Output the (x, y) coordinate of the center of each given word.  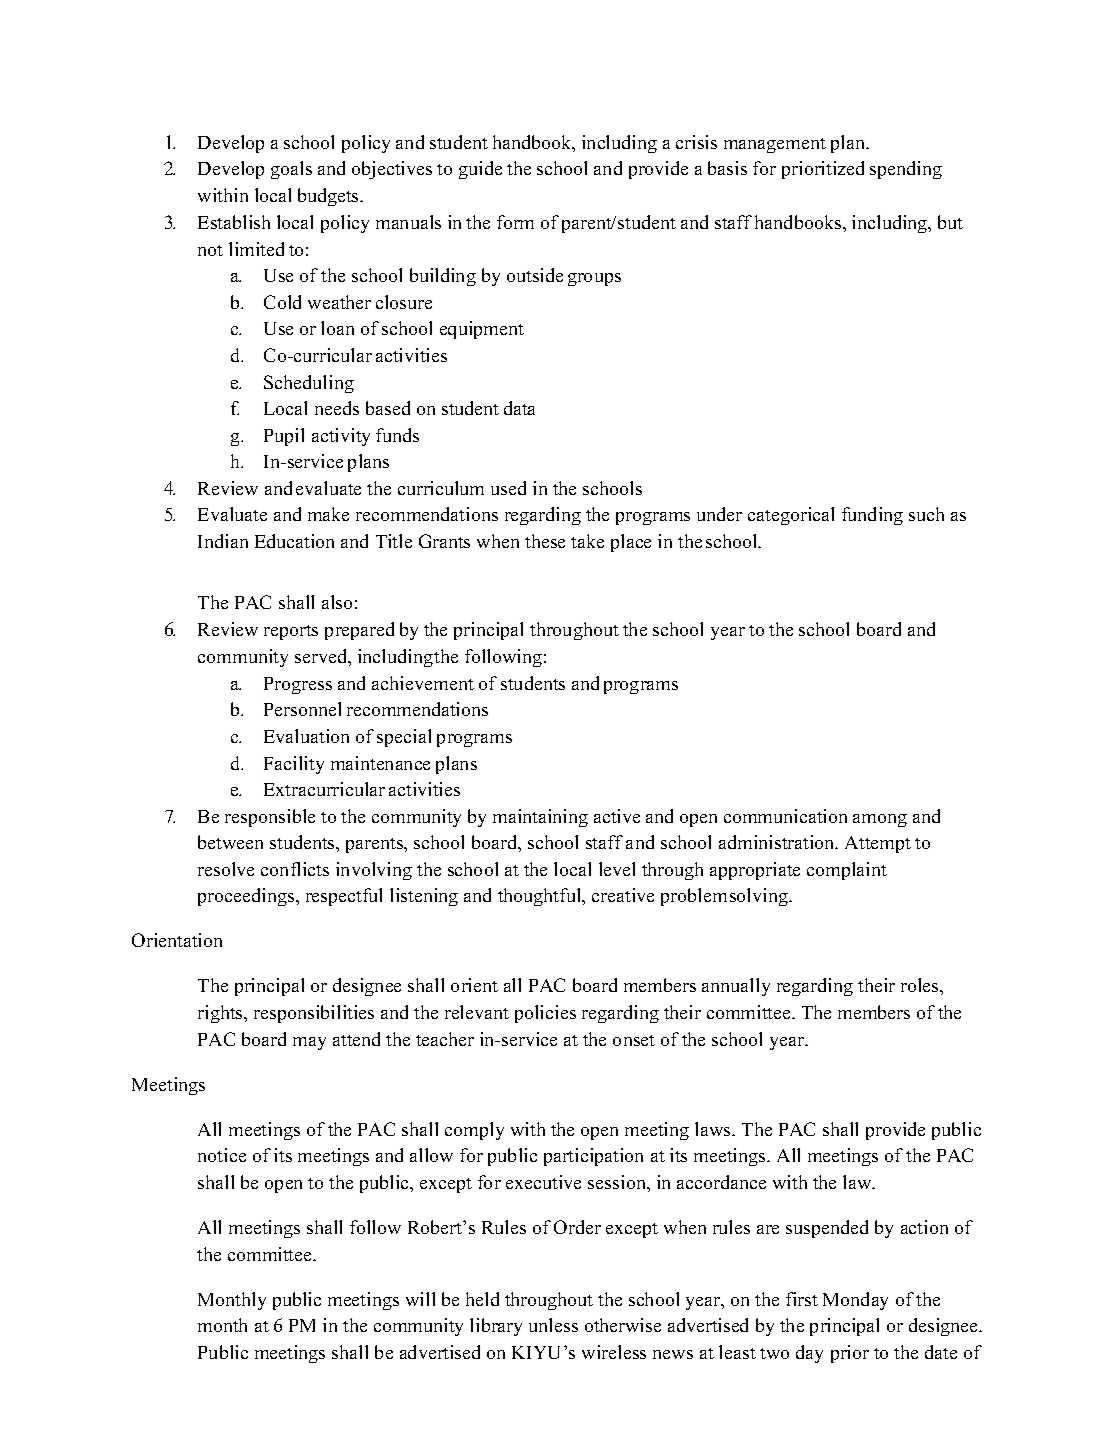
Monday (855, 1301)
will (420, 1299)
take (587, 541)
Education (294, 541)
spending (906, 170)
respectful (344, 897)
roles (921, 985)
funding (872, 516)
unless (553, 1325)
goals (291, 170)
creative (623, 895)
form (515, 222)
